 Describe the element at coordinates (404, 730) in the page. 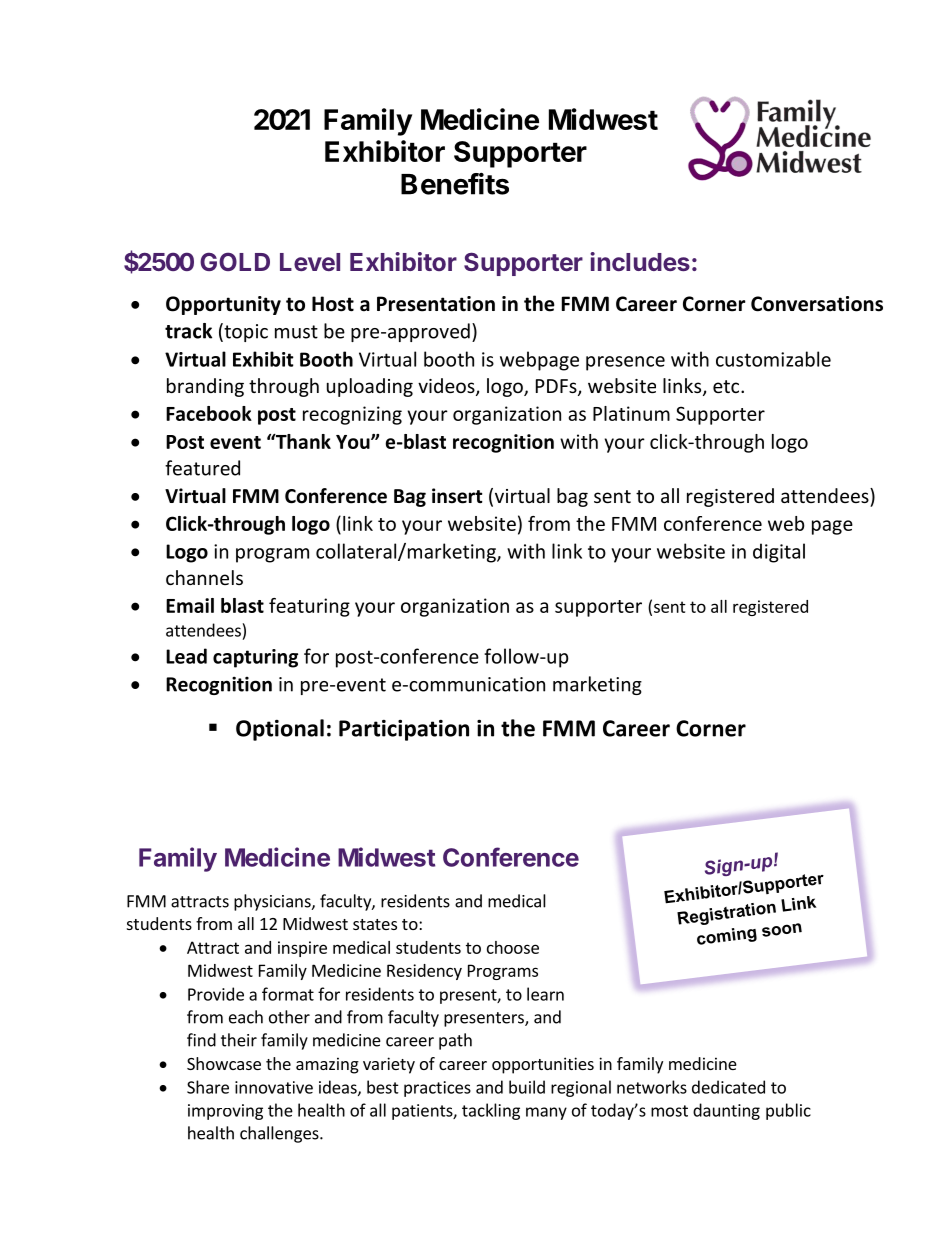

I see `Participation` at that location.
